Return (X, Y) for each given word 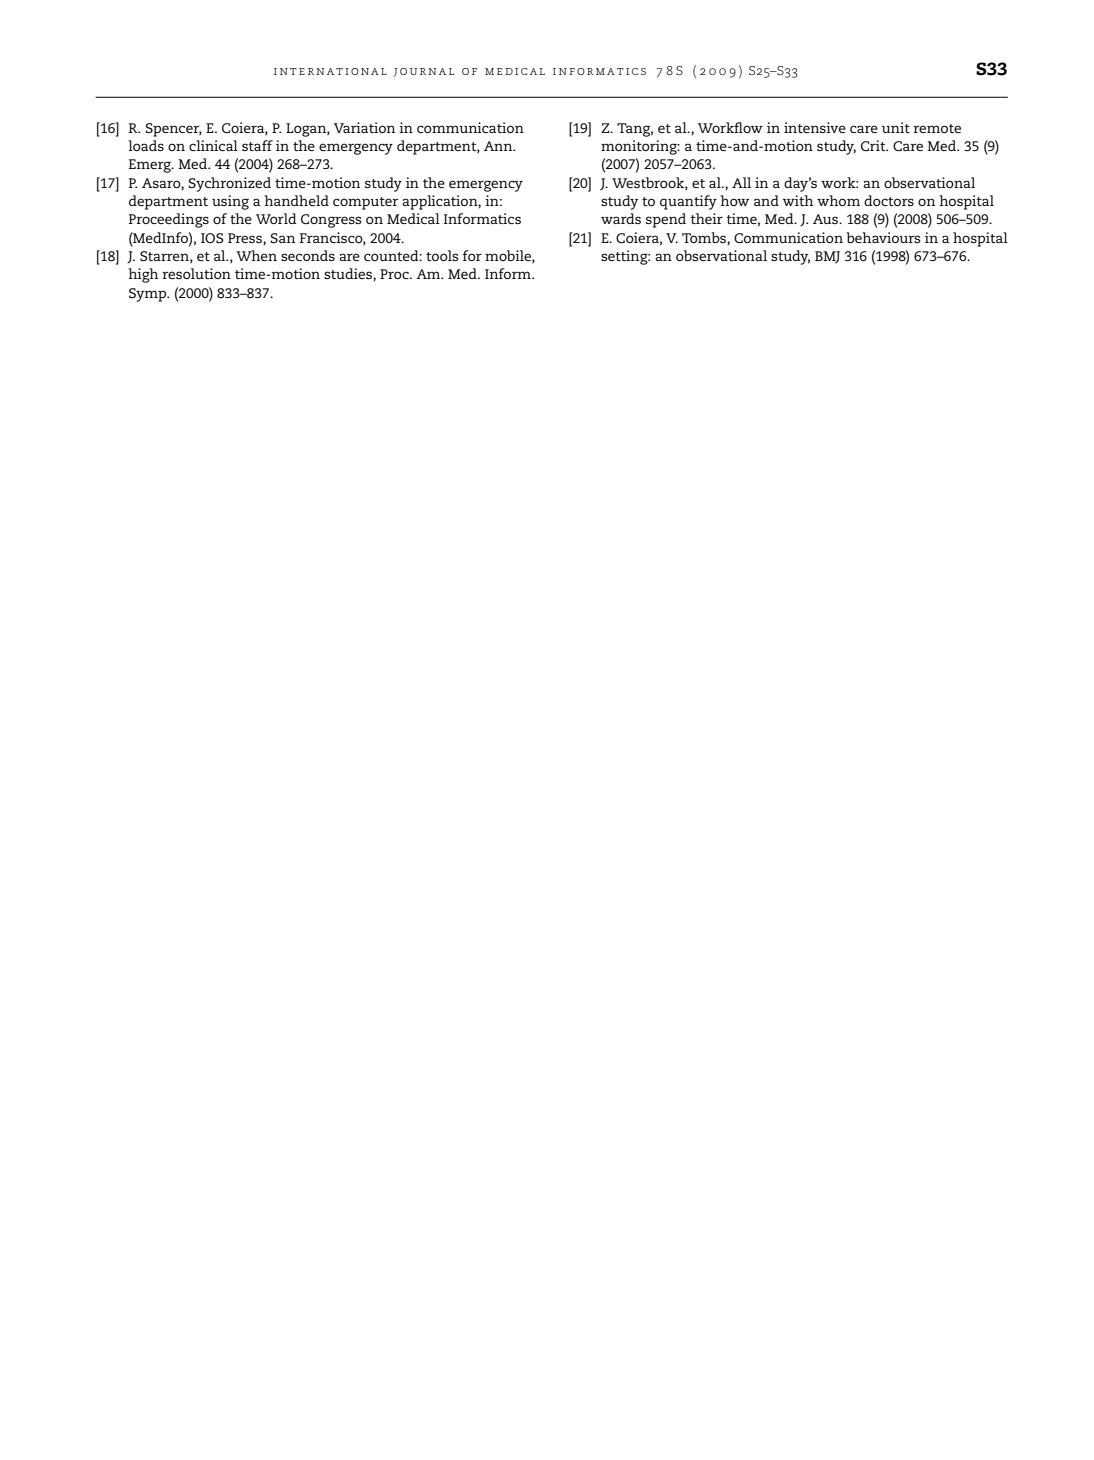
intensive (815, 127)
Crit (874, 145)
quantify (688, 202)
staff (257, 145)
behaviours (883, 237)
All (741, 182)
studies (349, 273)
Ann (499, 146)
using (230, 202)
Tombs (705, 237)
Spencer (173, 130)
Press (246, 238)
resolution (196, 273)
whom (838, 200)
